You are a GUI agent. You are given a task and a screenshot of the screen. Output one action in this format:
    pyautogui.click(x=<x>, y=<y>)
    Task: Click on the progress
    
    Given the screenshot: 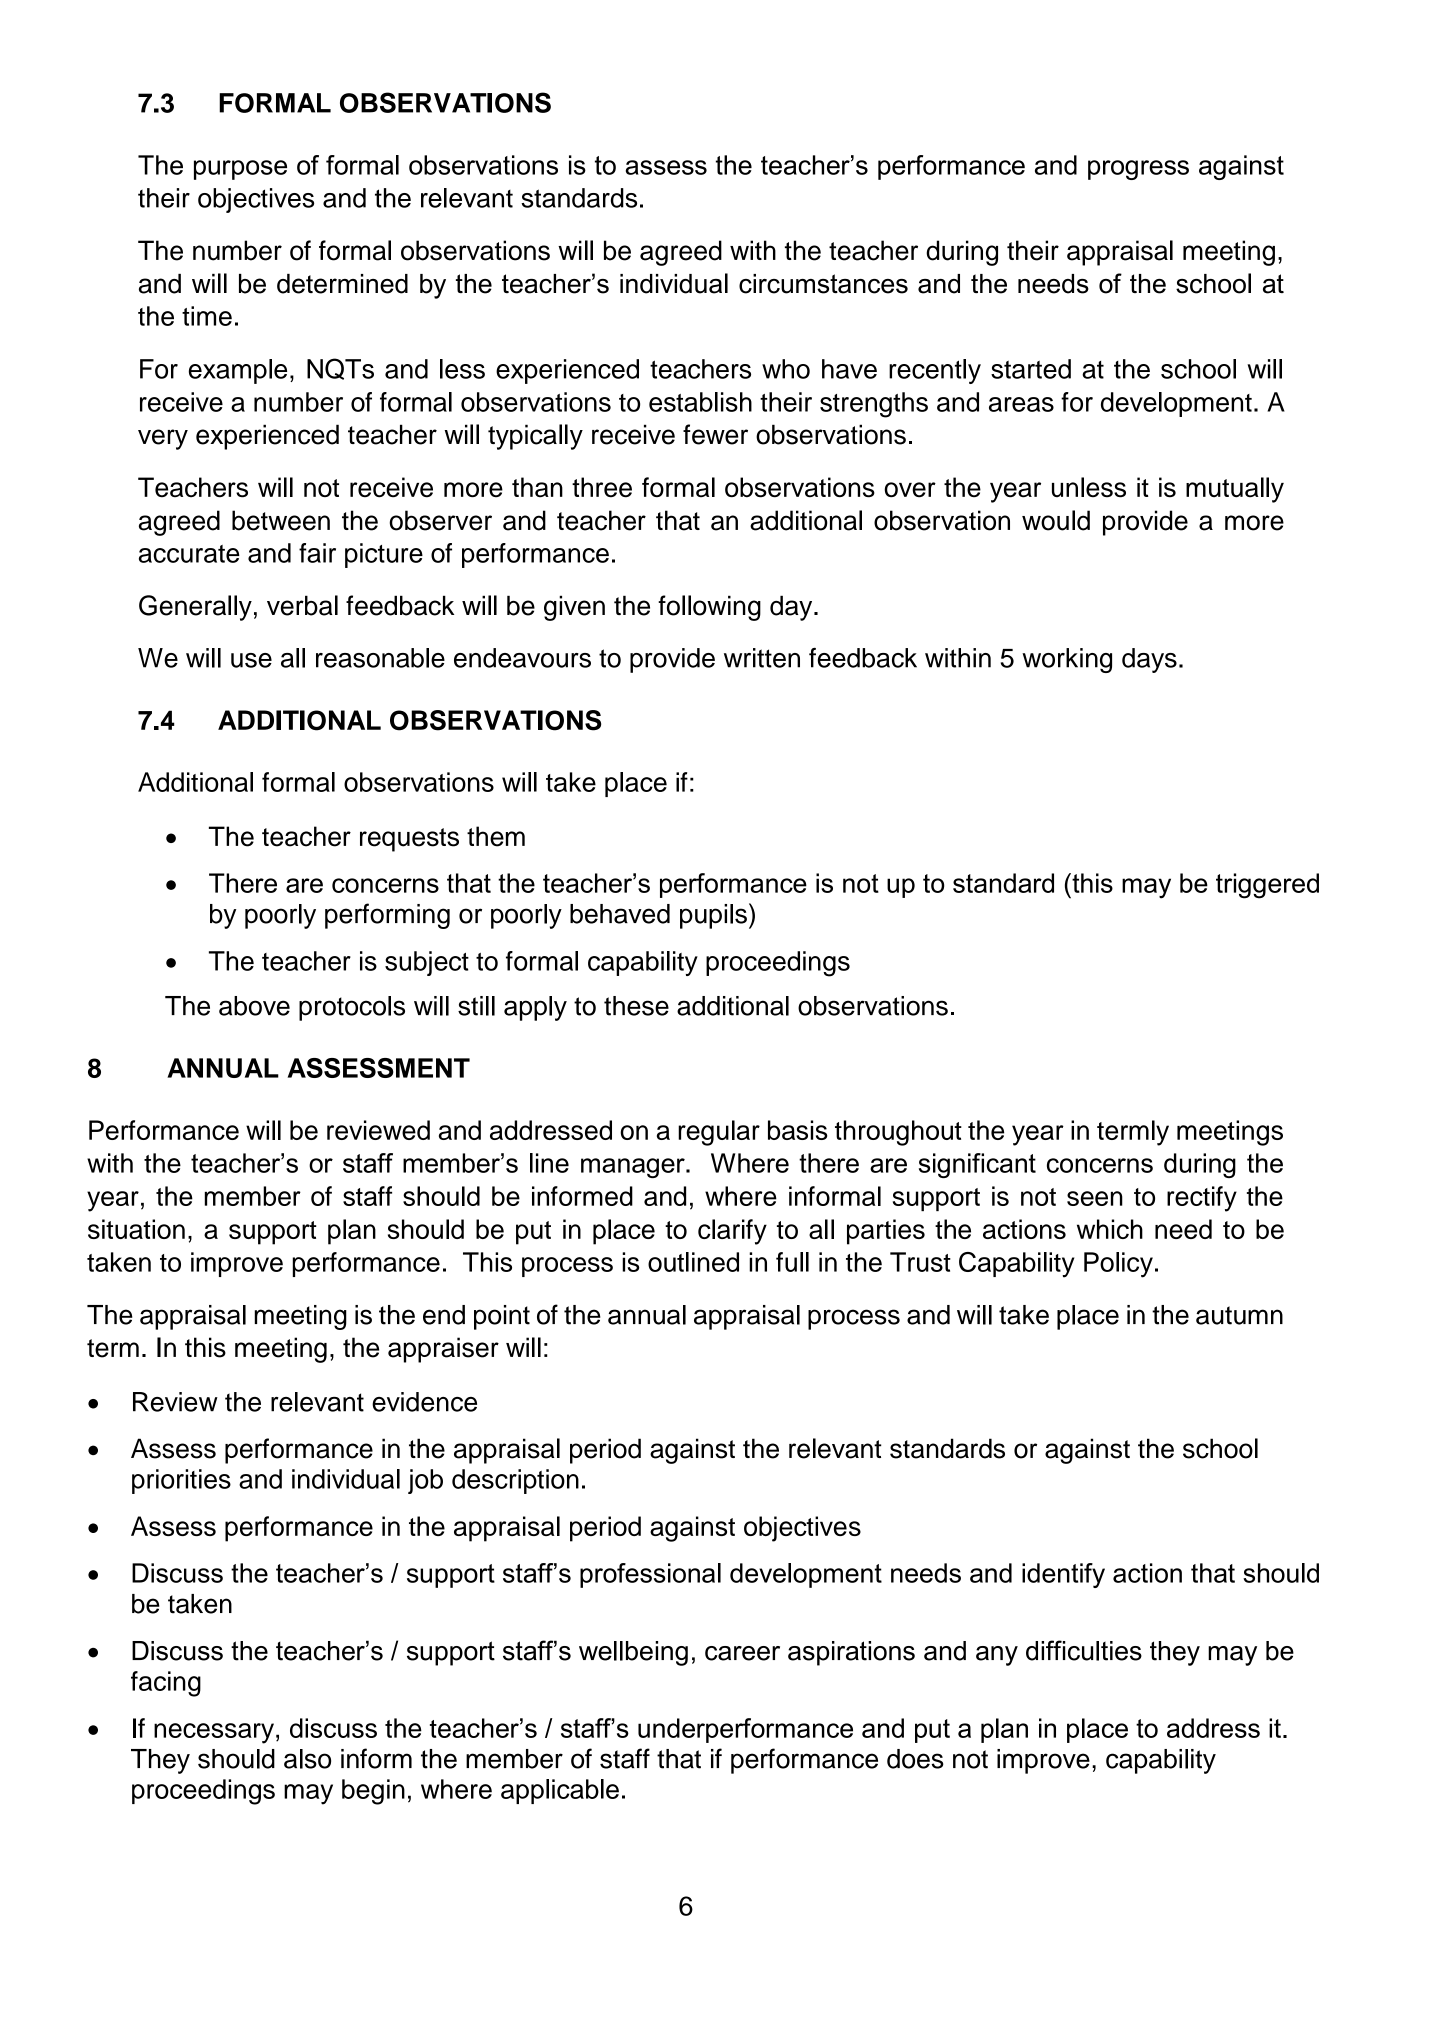 What is the action you would take?
    pyautogui.click(x=1138, y=170)
